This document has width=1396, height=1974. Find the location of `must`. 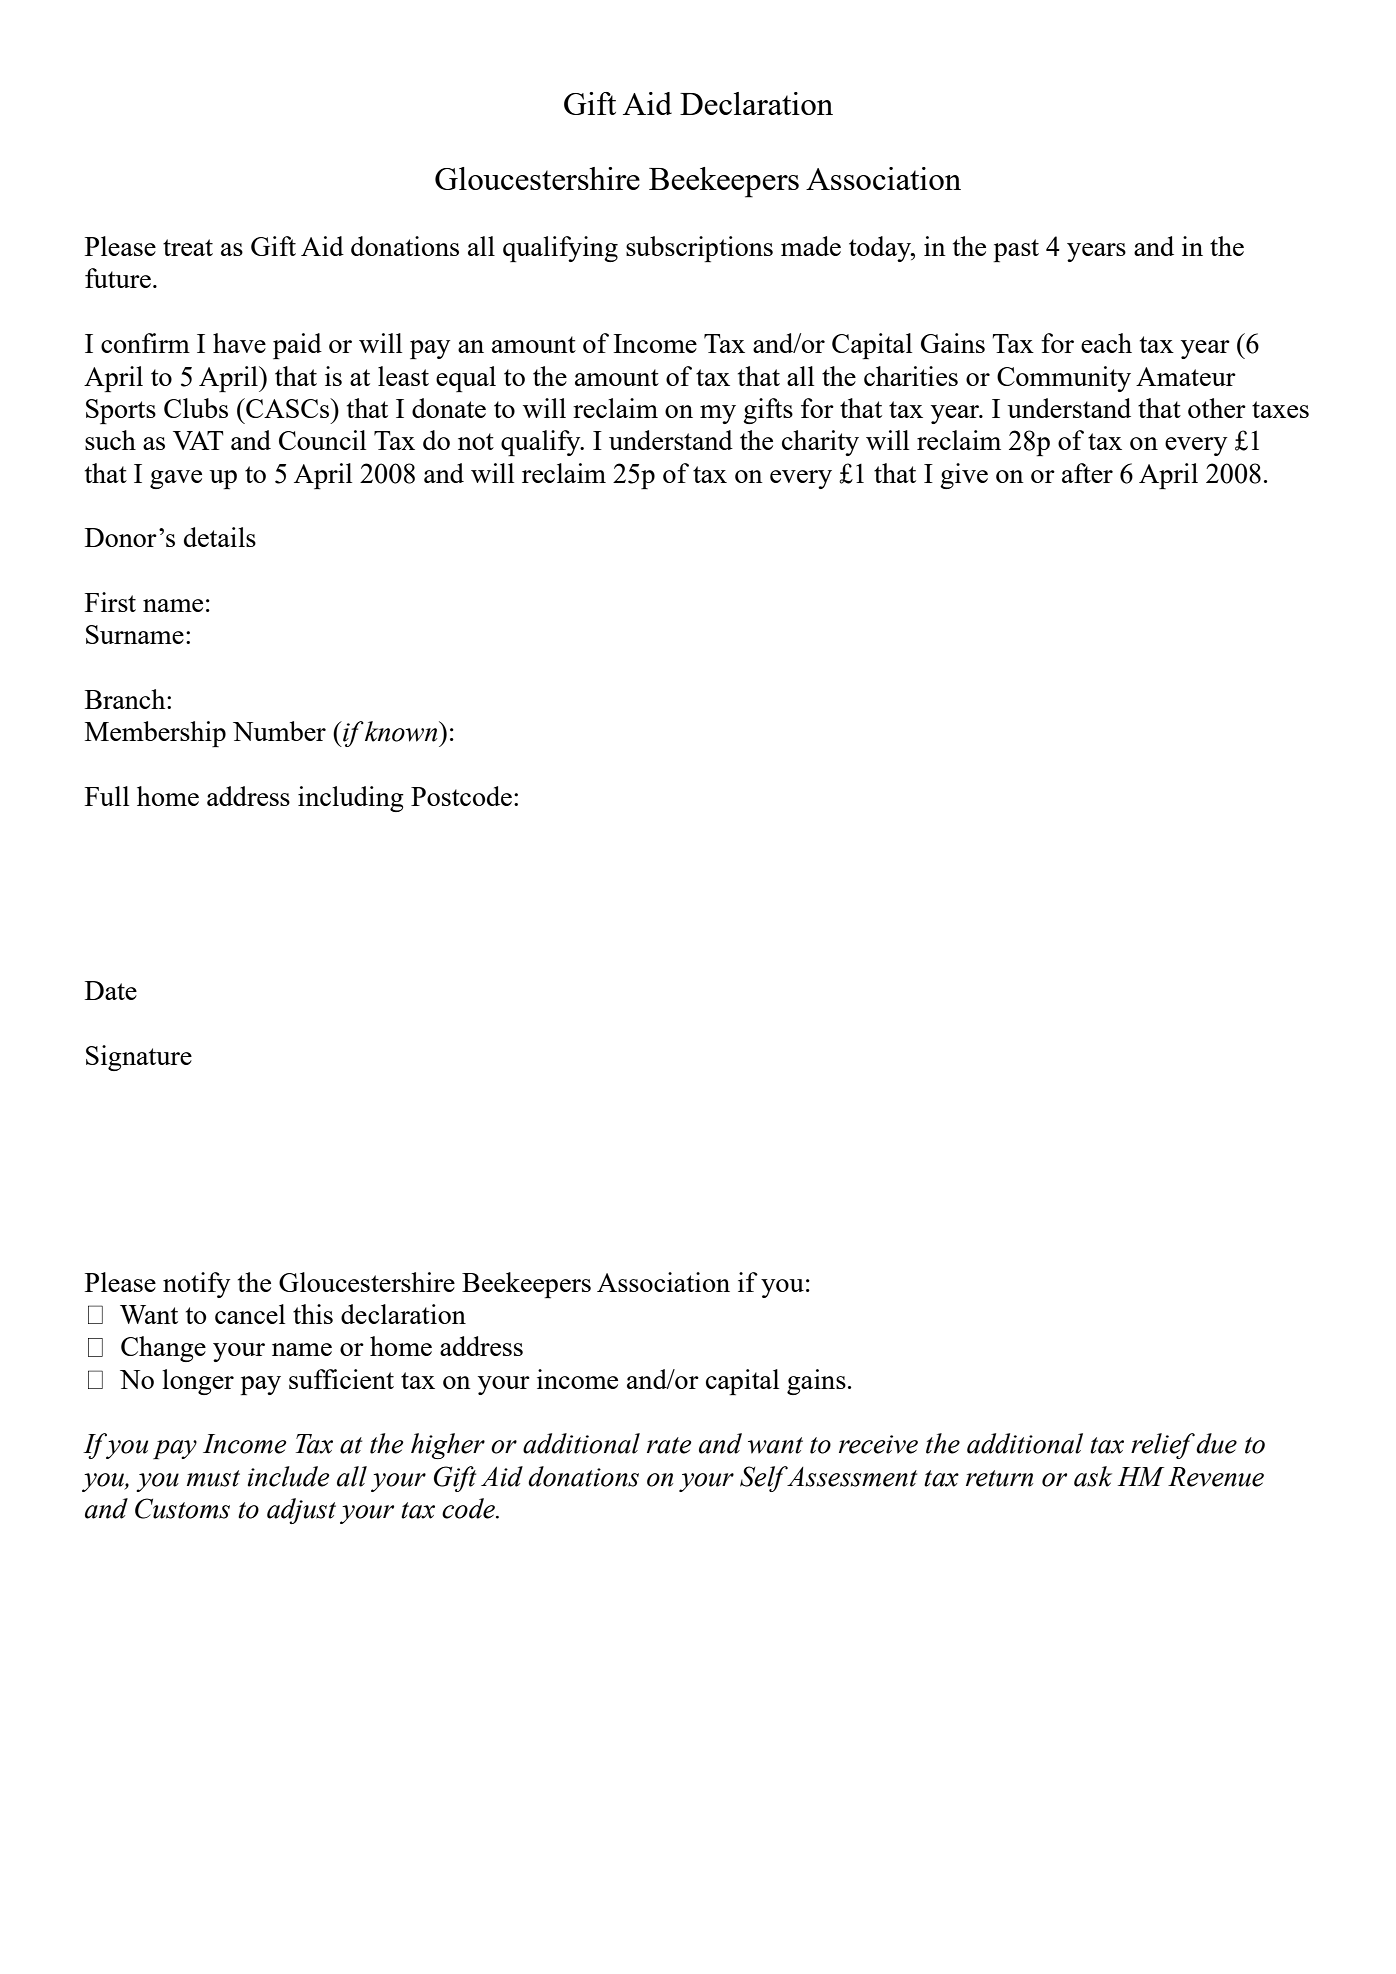

must is located at coordinates (213, 1478).
